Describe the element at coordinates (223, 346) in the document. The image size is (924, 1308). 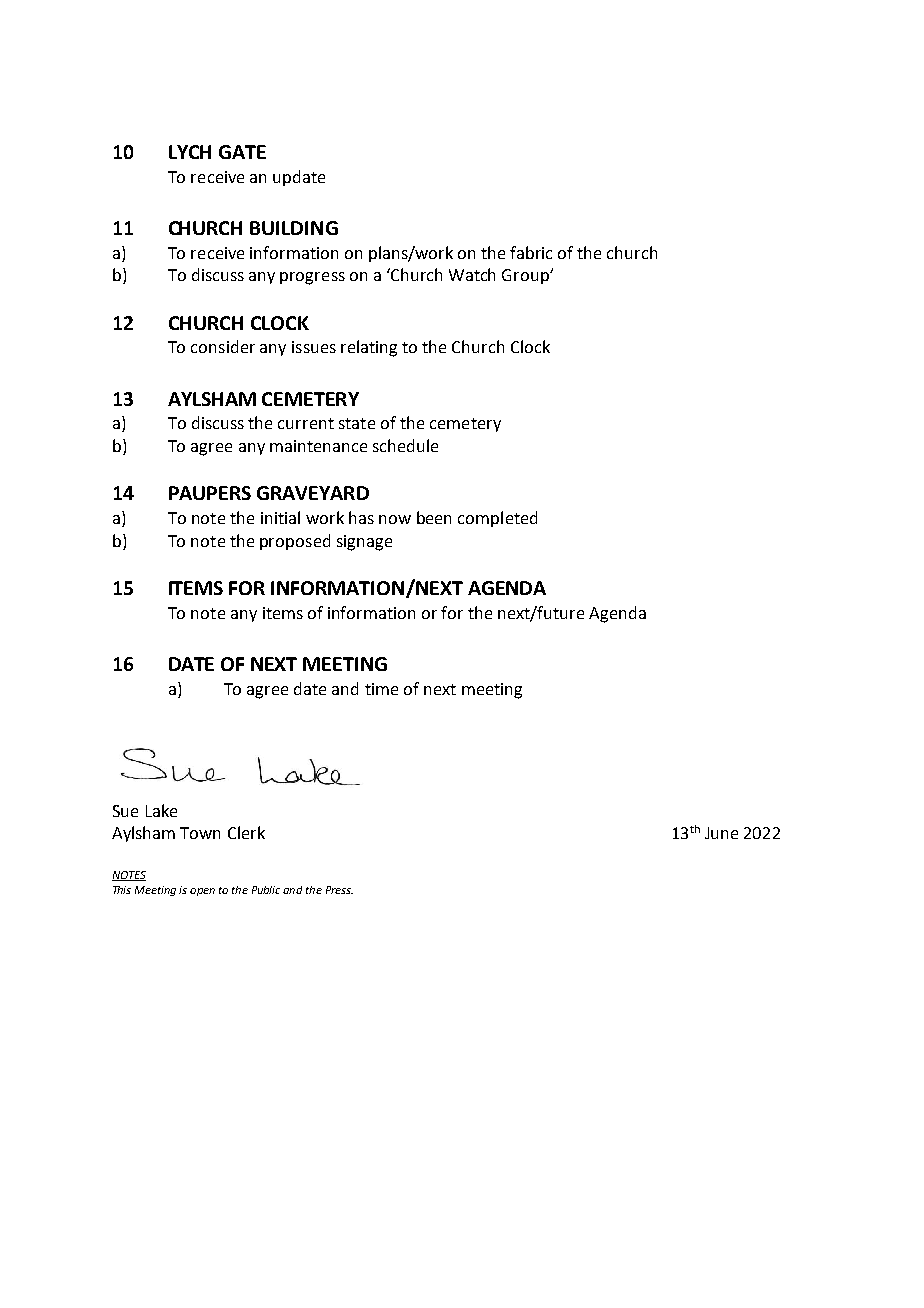
I see `consider` at that location.
